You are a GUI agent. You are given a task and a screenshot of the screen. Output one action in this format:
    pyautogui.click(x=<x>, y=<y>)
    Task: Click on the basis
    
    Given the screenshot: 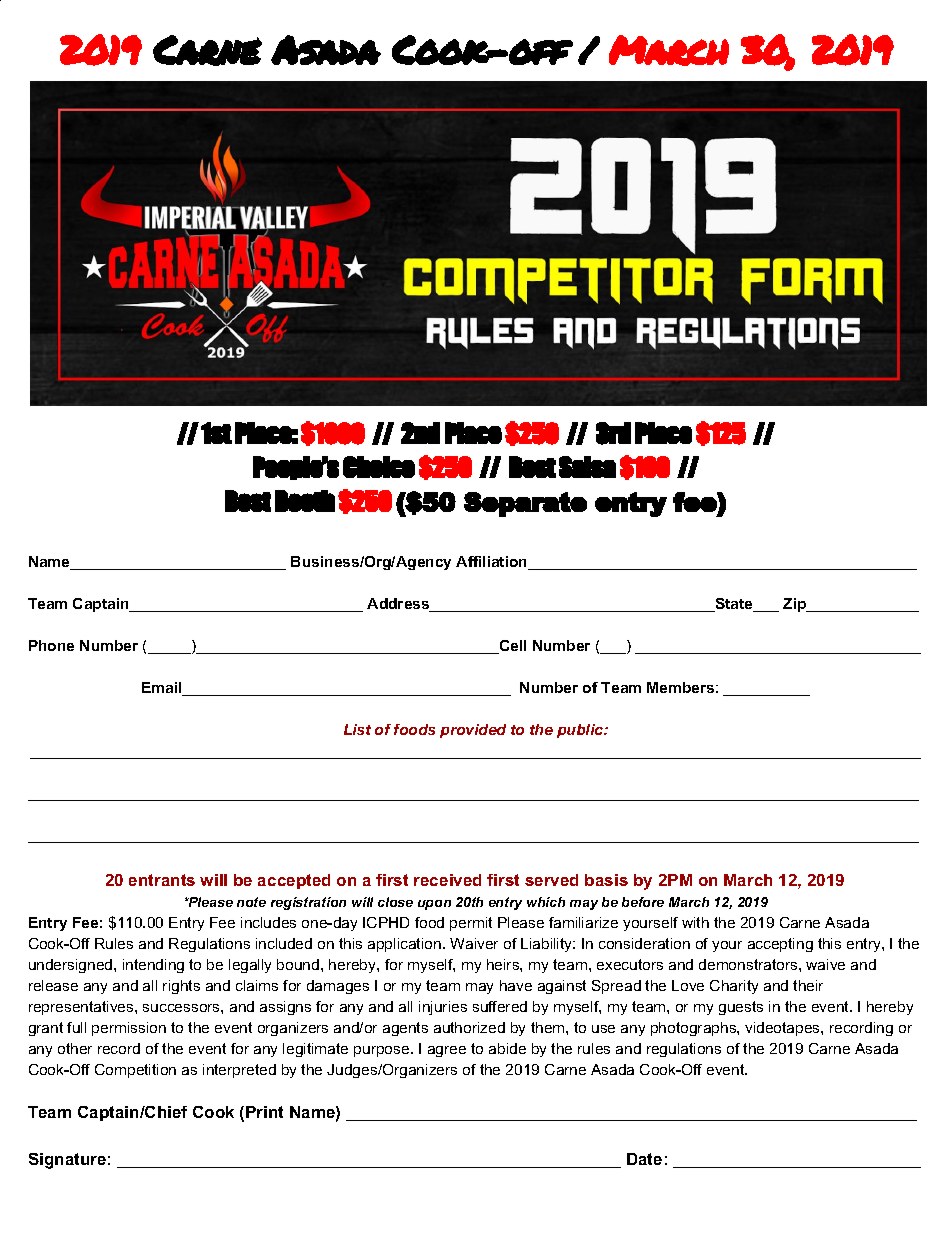 What is the action you would take?
    pyautogui.click(x=606, y=880)
